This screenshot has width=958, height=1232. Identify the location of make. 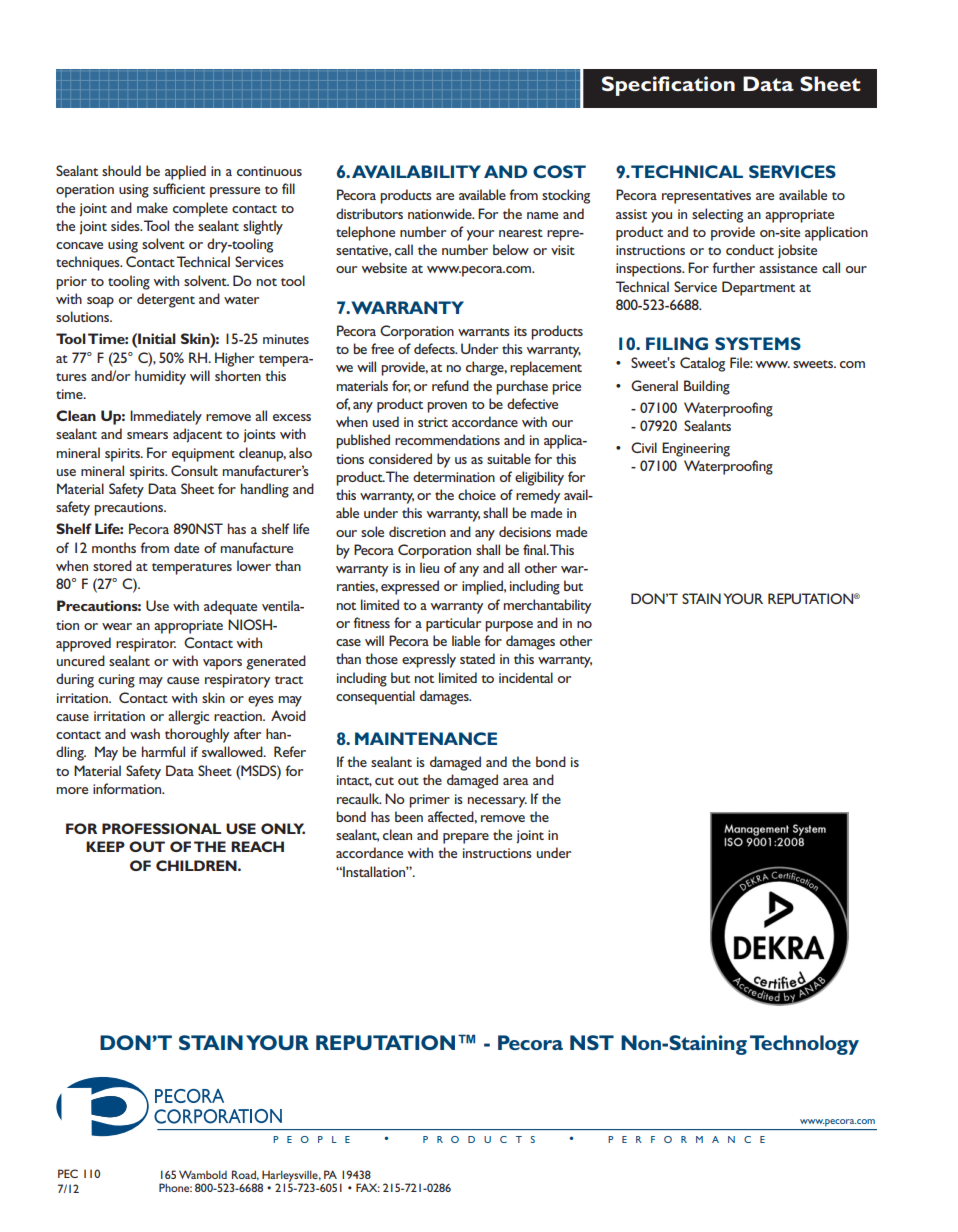
(152, 207).
